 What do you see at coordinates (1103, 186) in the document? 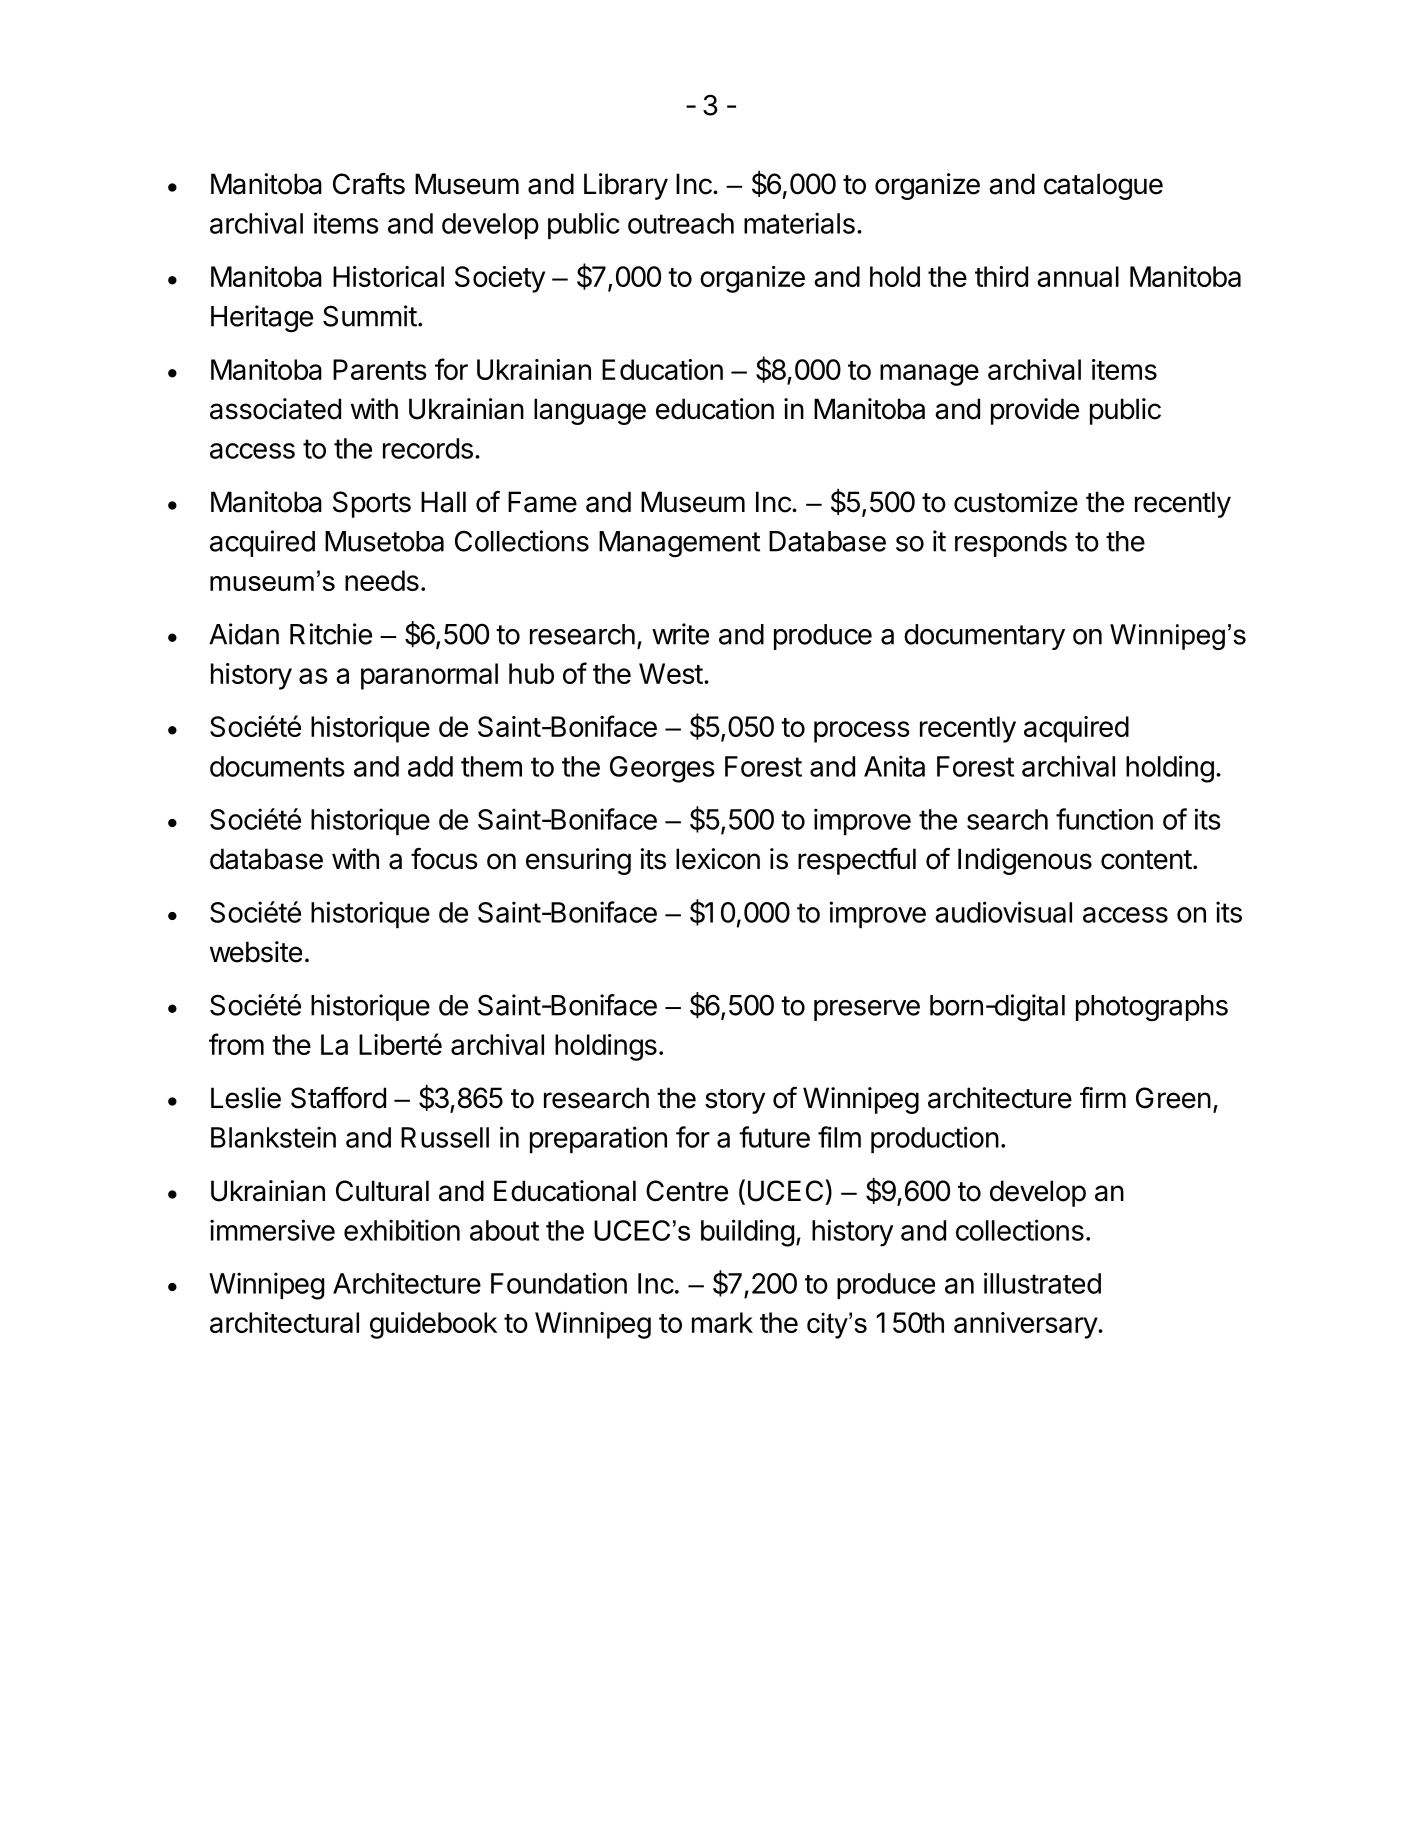
I see `catalogue` at bounding box center [1103, 186].
